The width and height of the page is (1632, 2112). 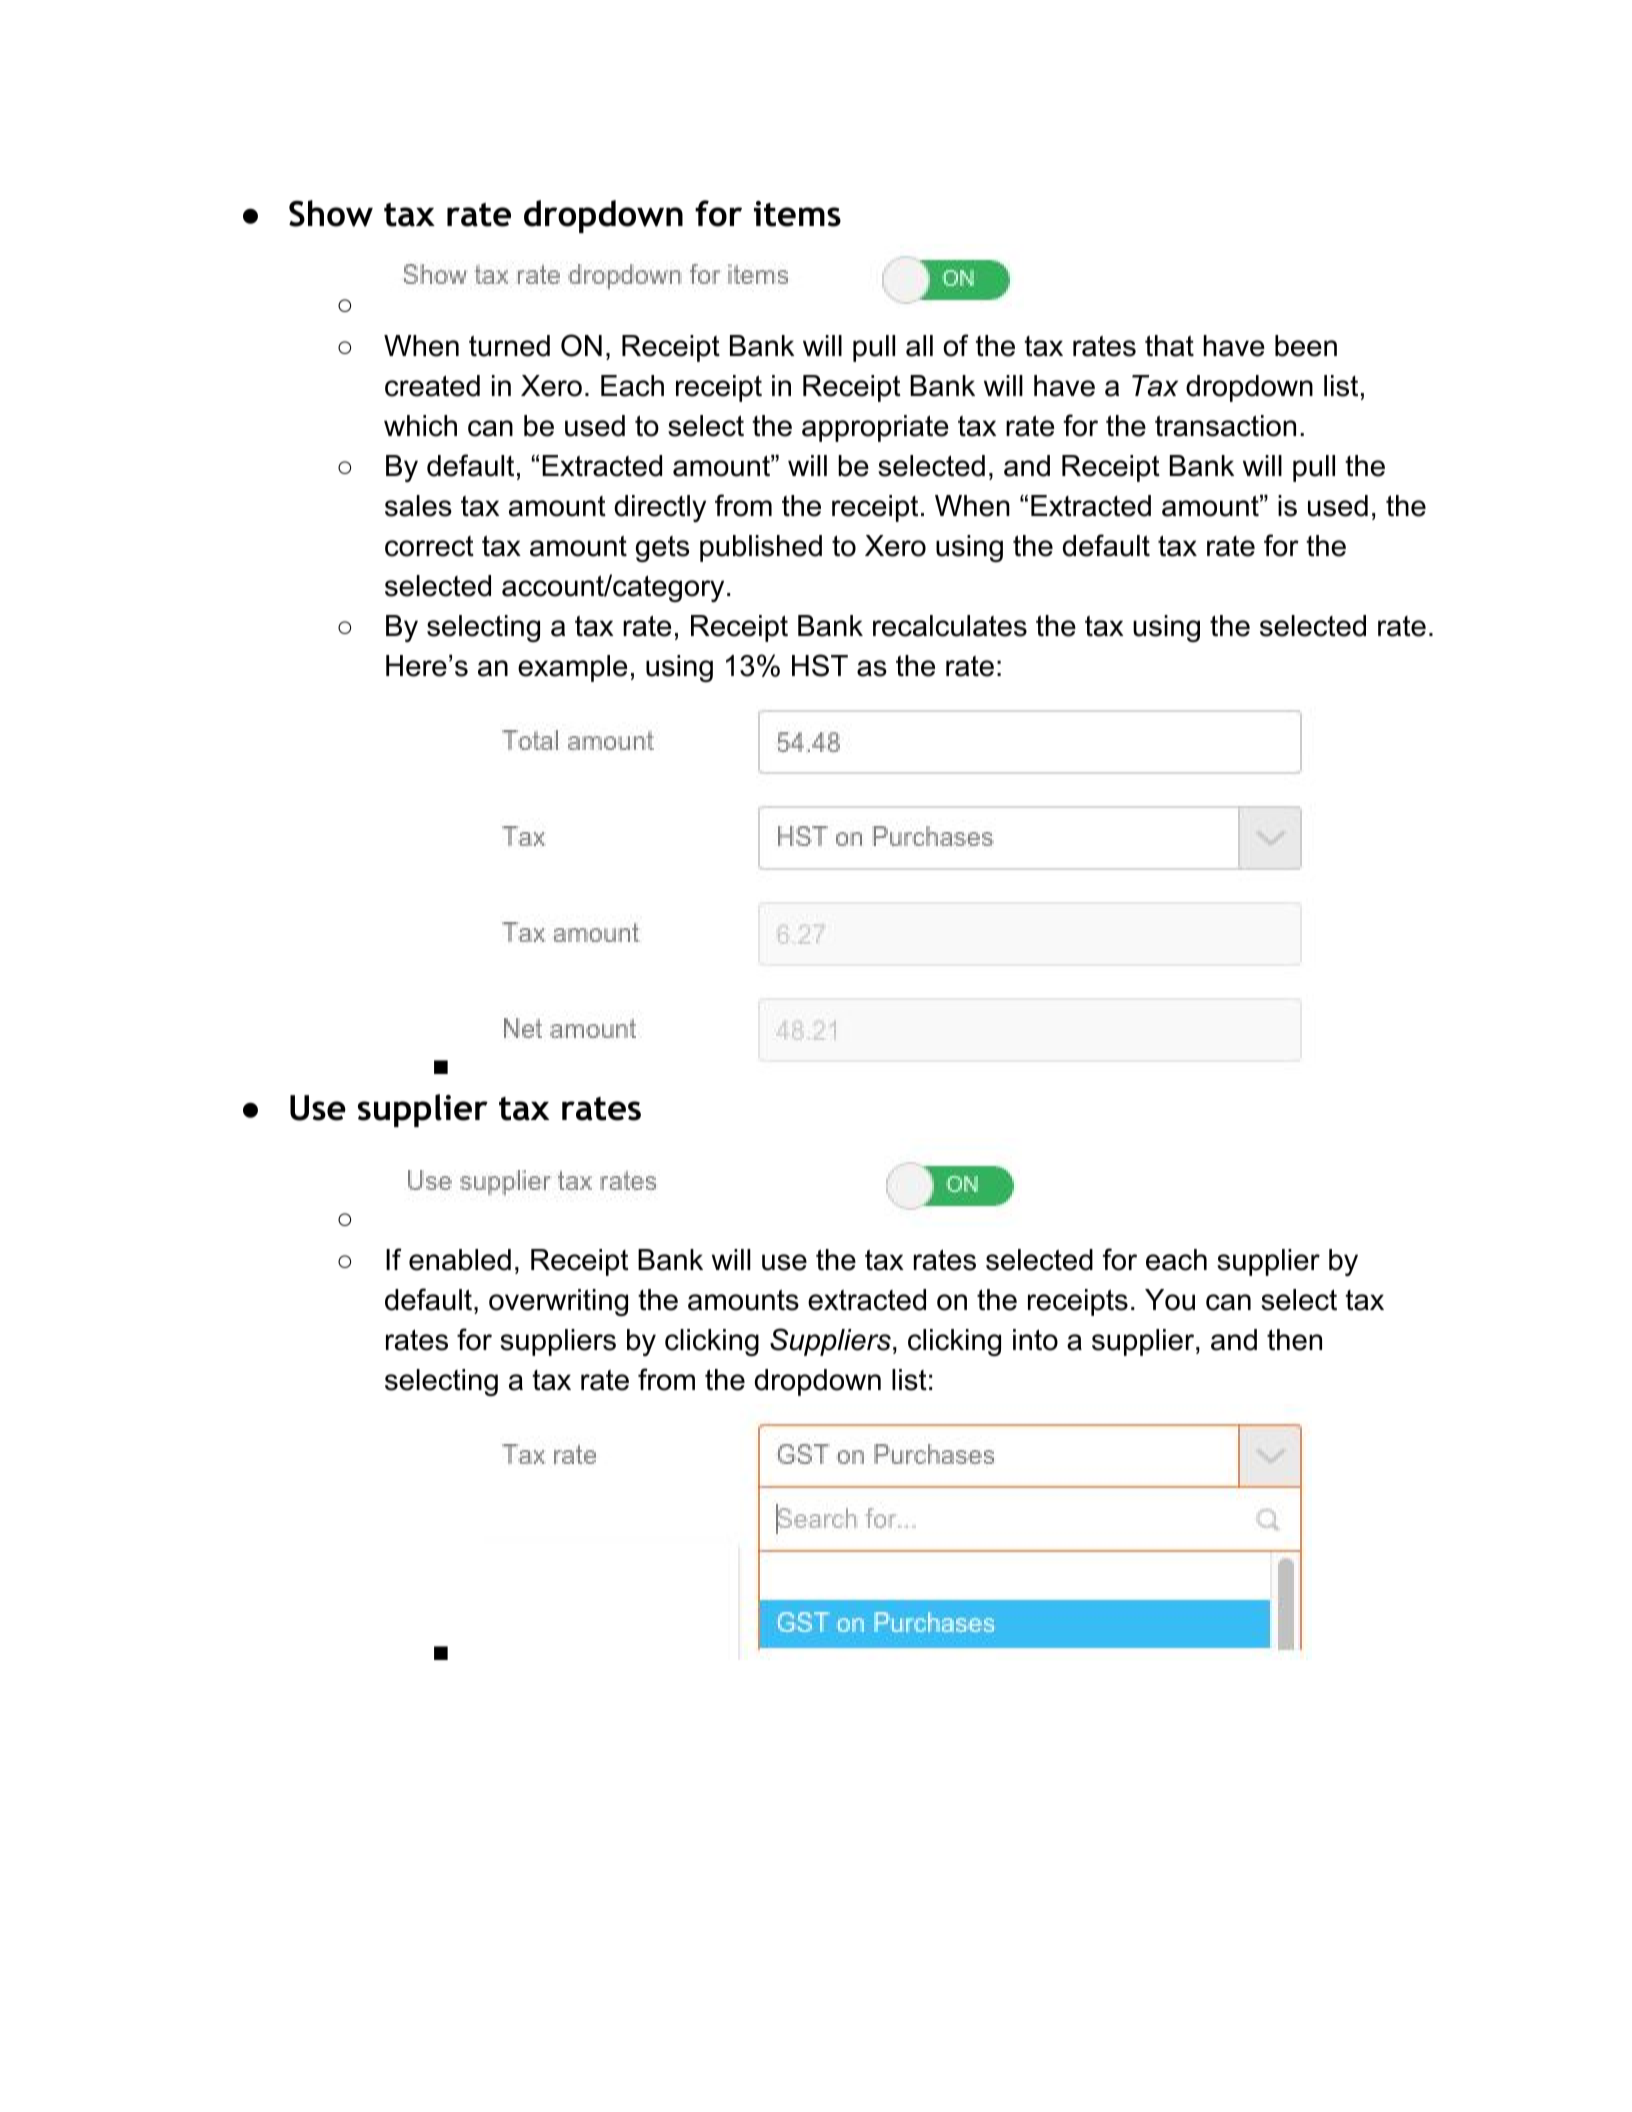 I want to click on Show, so click(x=331, y=213).
